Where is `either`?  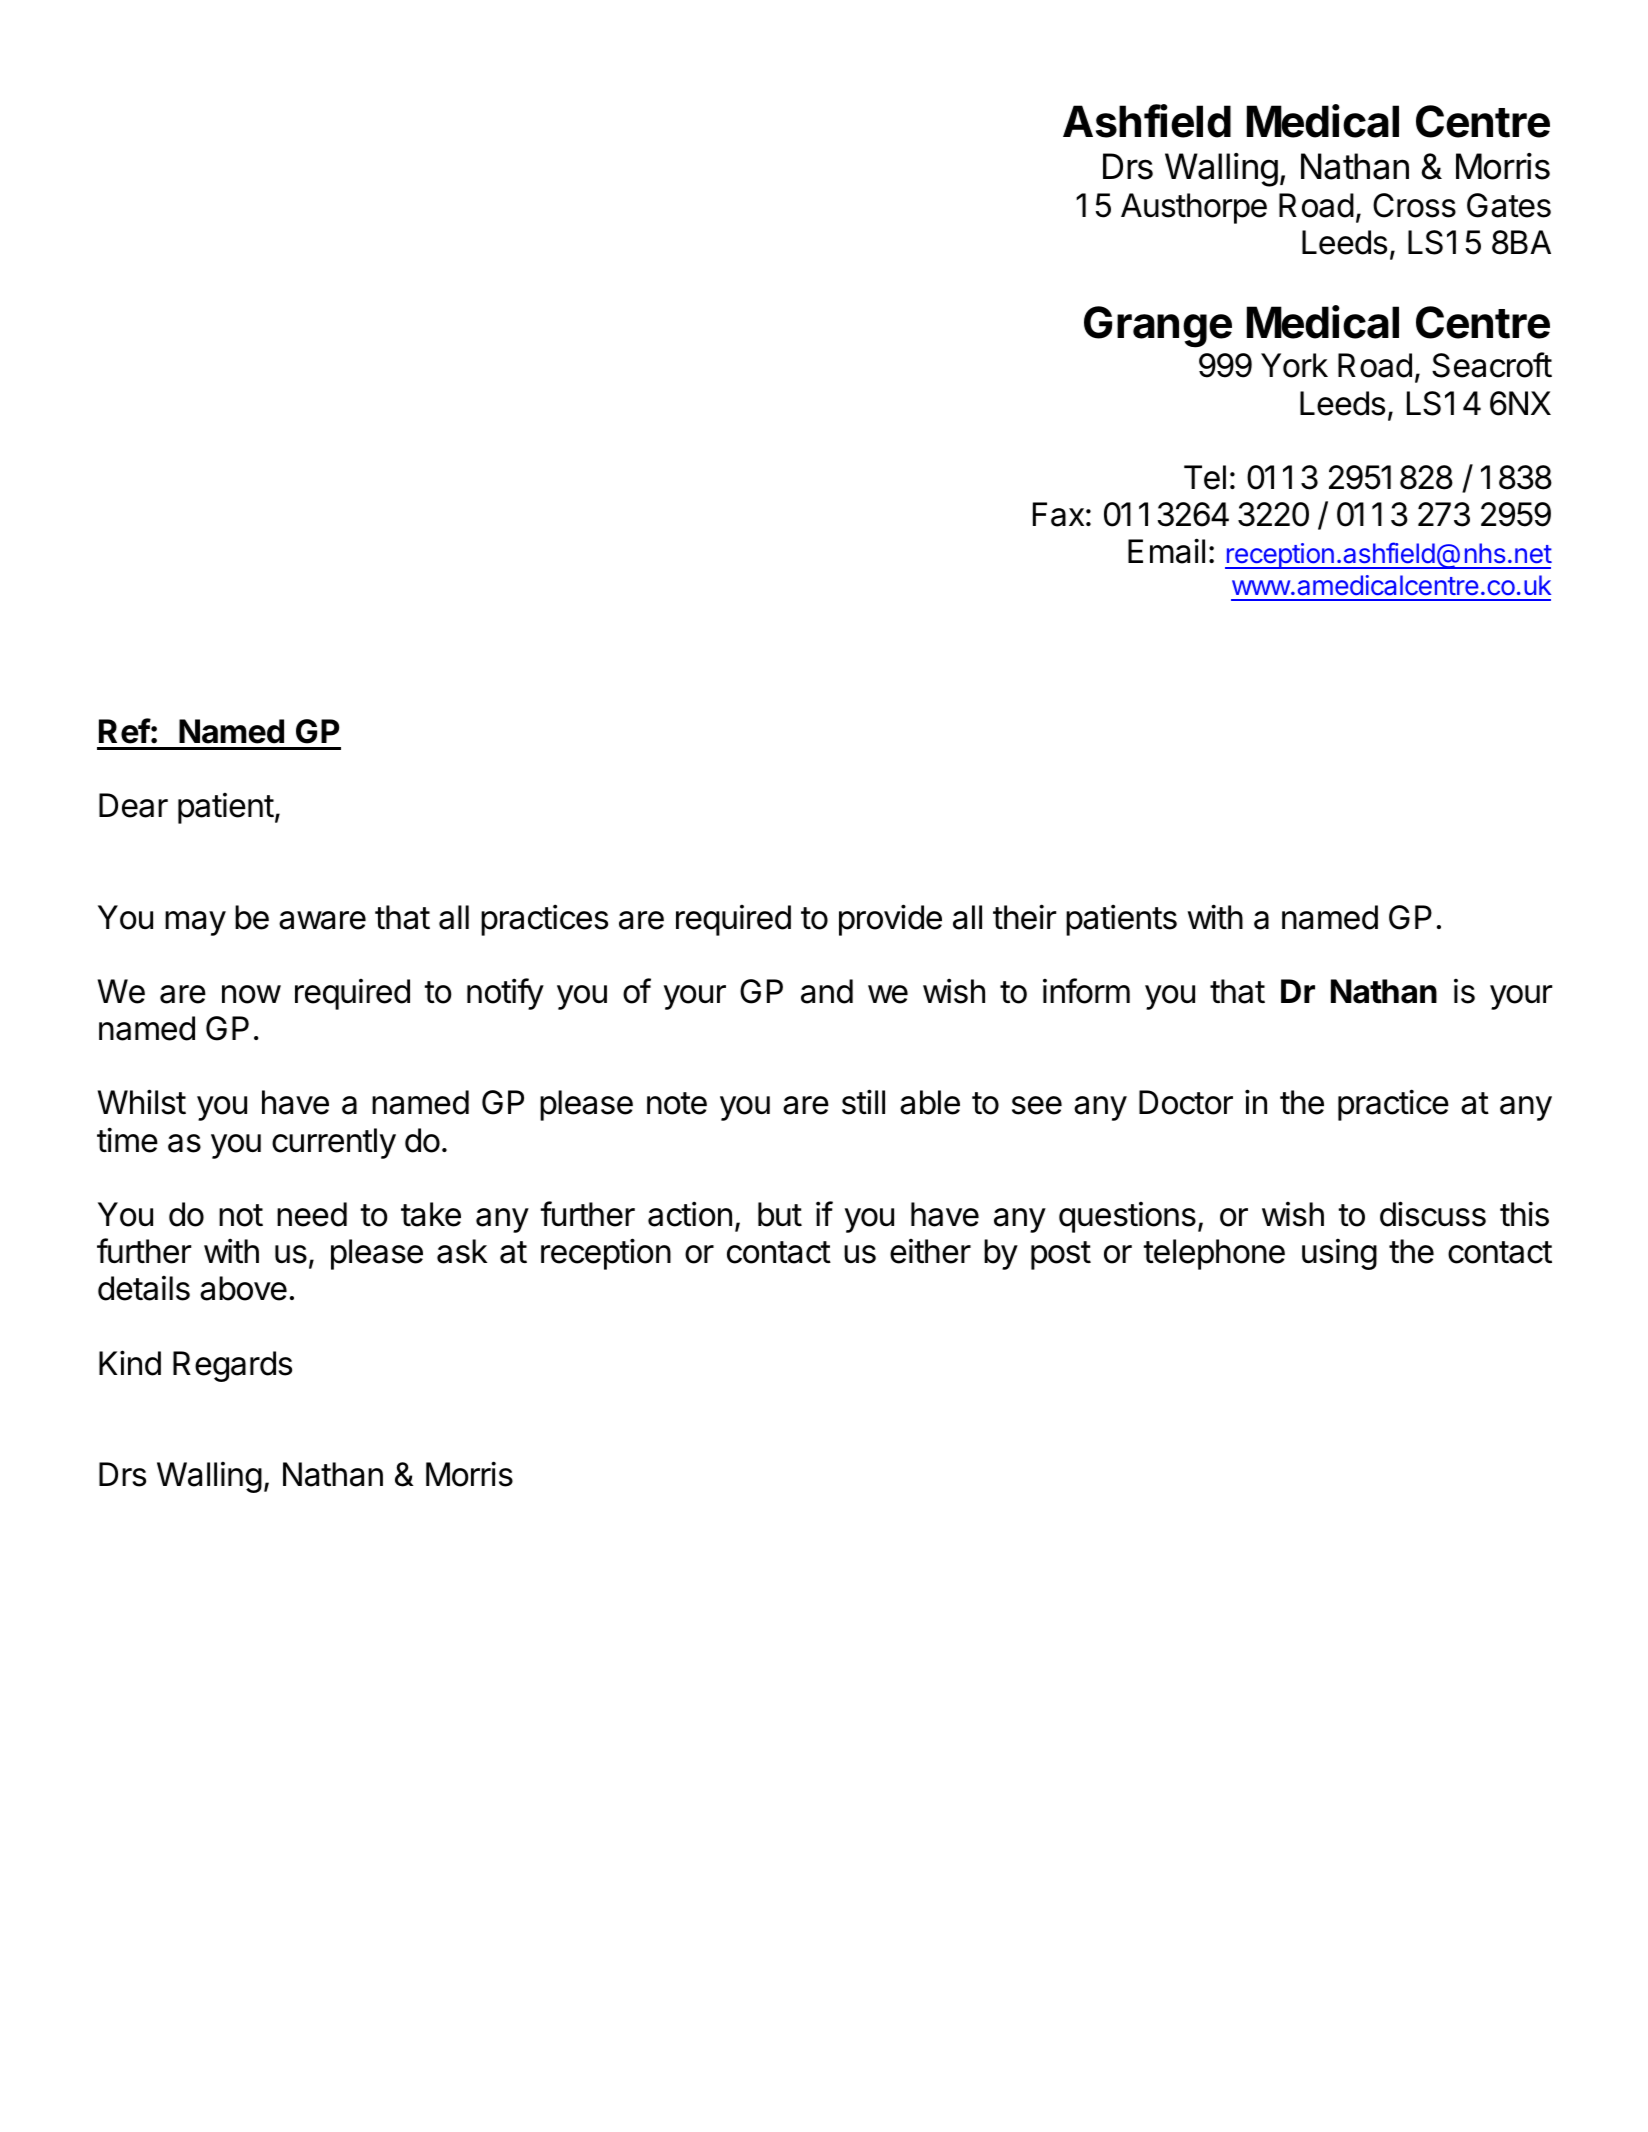 either is located at coordinates (930, 1251).
